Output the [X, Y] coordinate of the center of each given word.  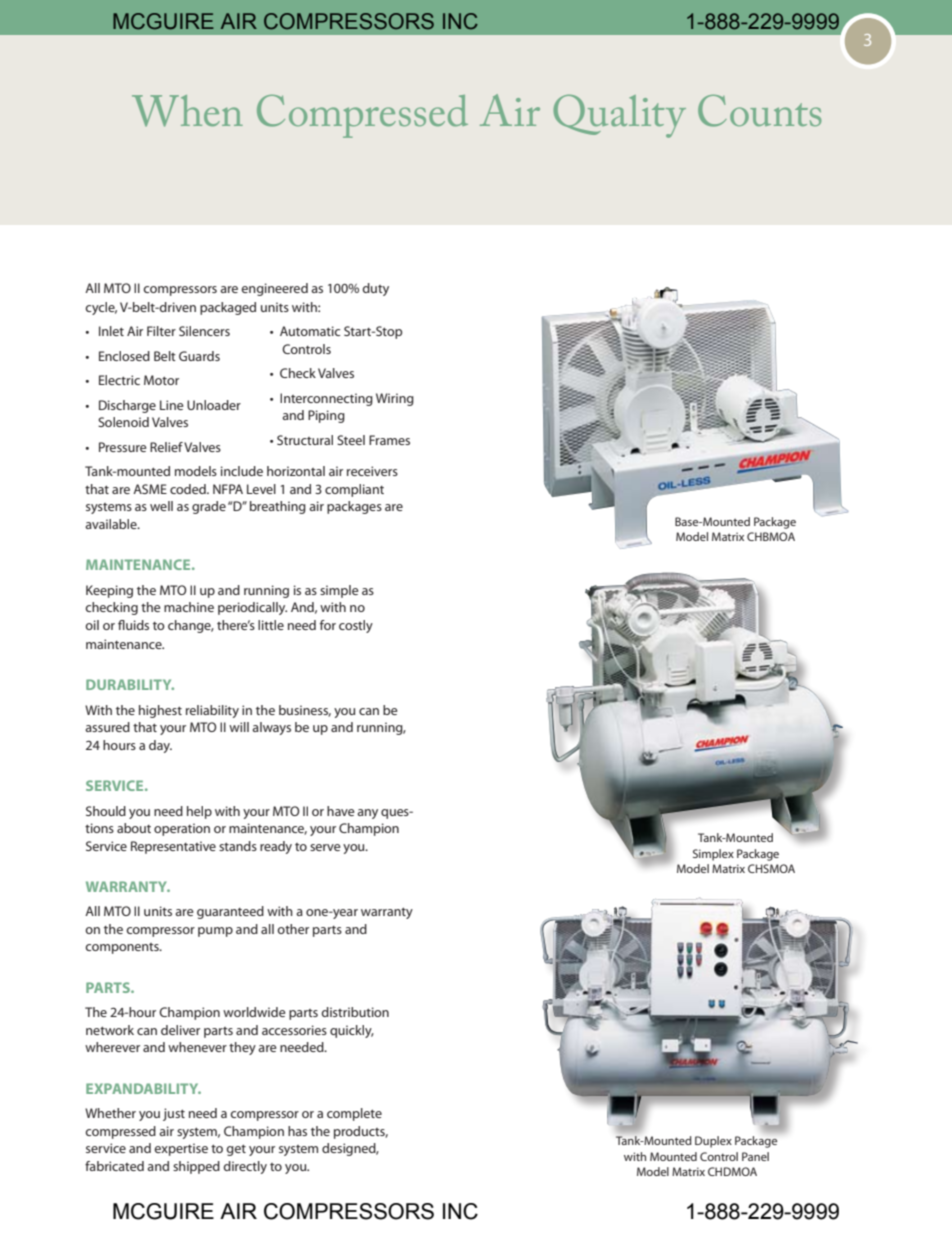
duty [375, 289]
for [328, 625]
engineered [274, 289]
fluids [133, 625]
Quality [619, 116]
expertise [181, 1149]
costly [356, 626]
